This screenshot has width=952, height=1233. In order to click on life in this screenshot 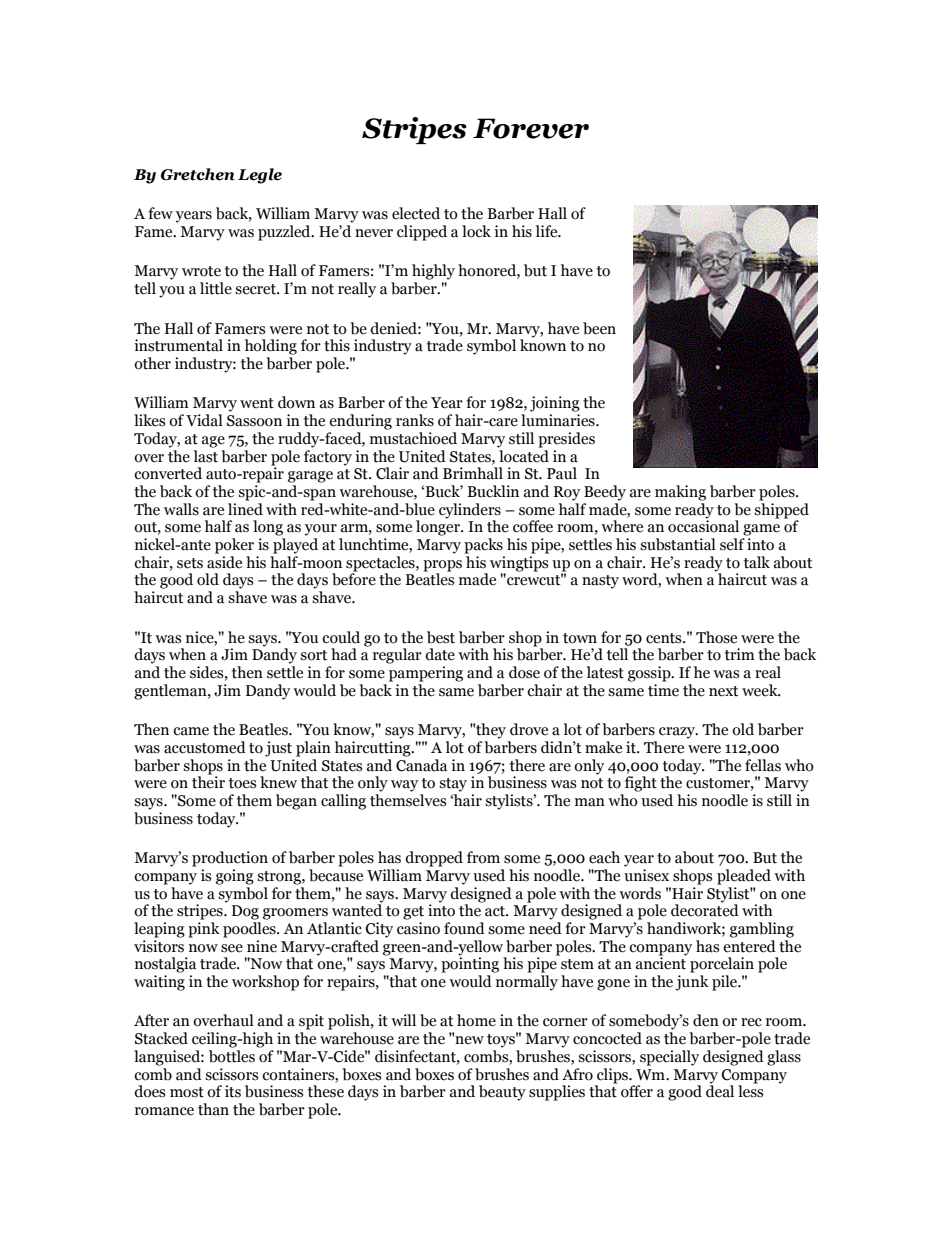, I will do `click(548, 231)`.
